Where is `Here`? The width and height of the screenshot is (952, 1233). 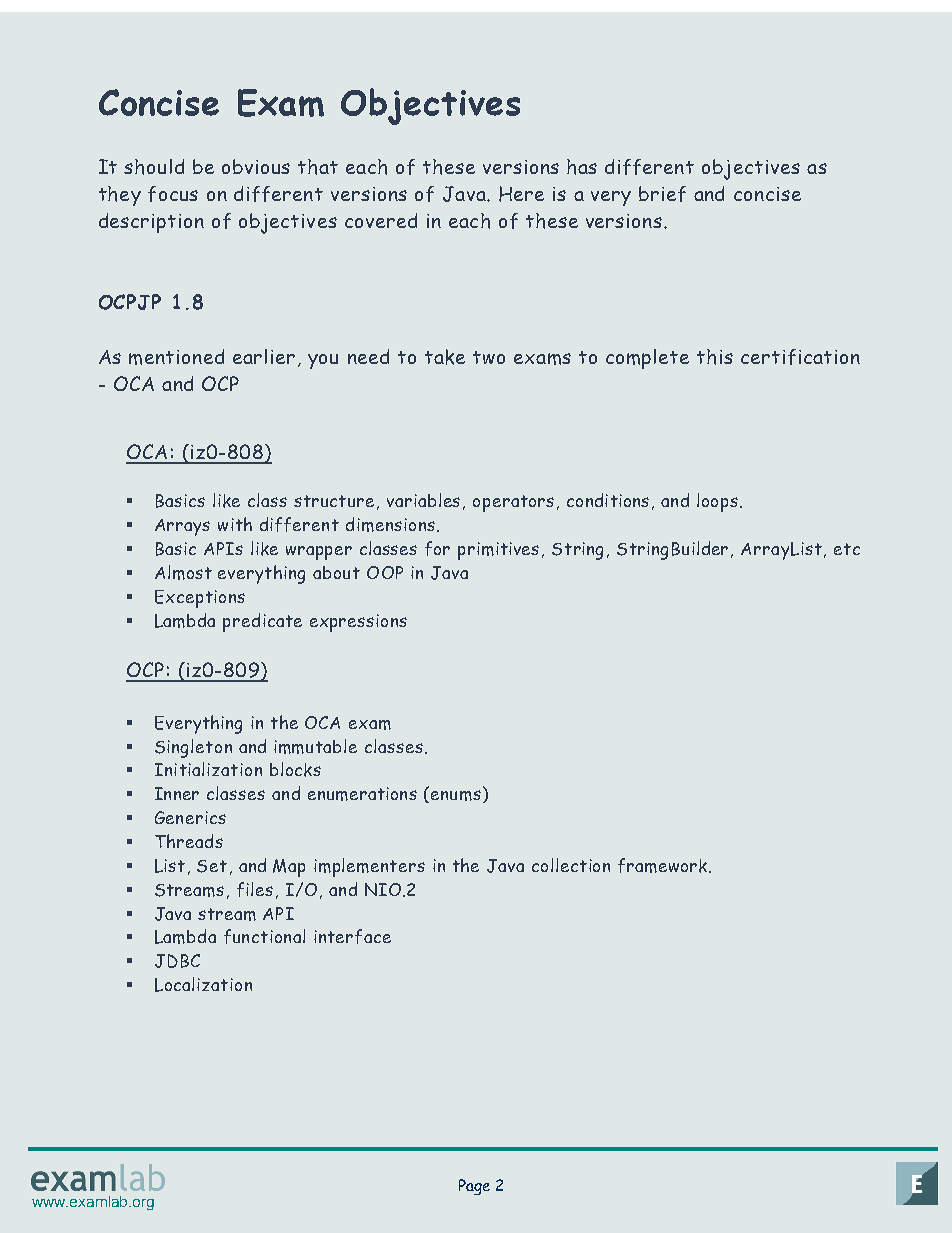
Here is located at coordinates (521, 194).
